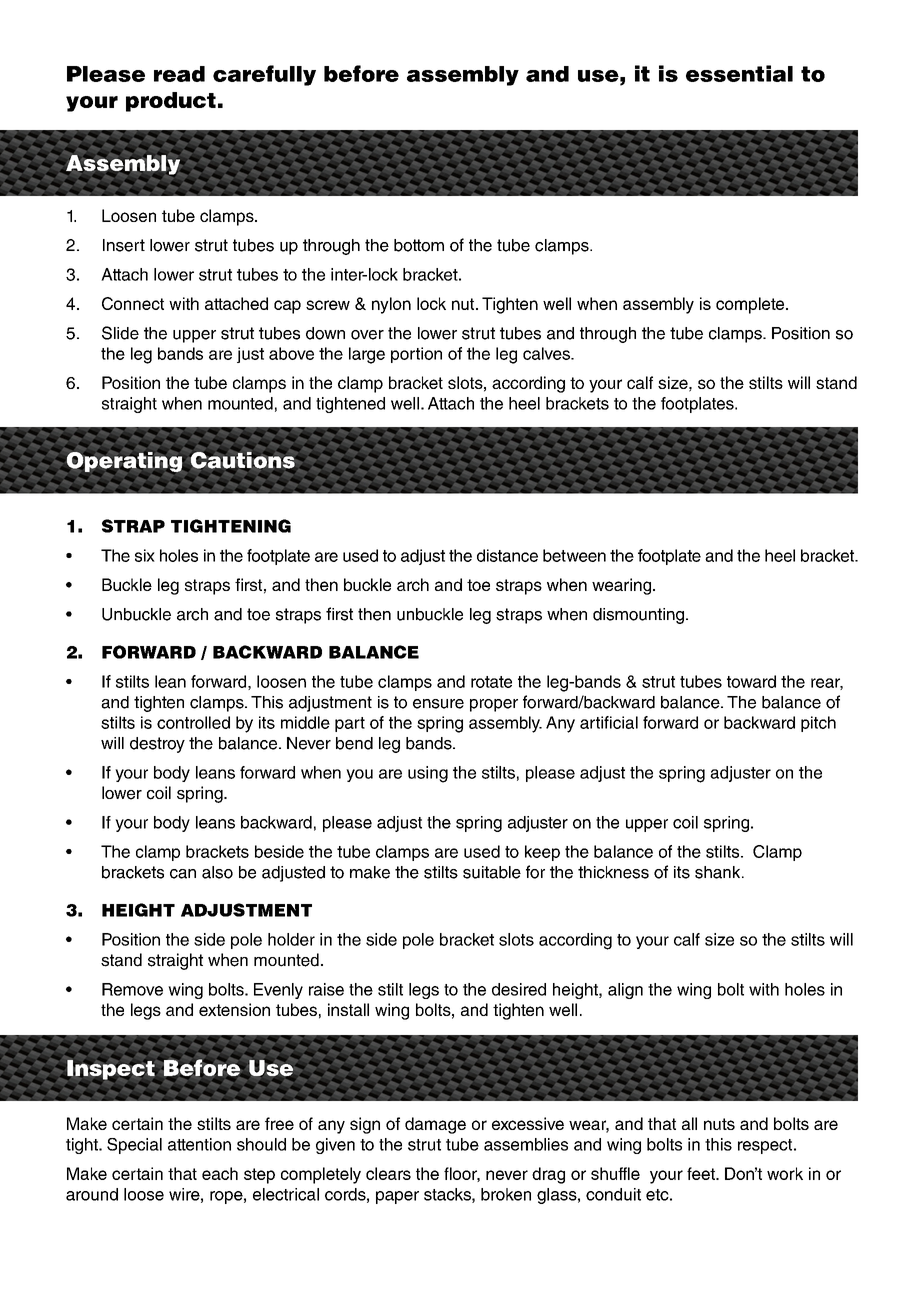 The height and width of the screenshot is (1308, 924). I want to click on shank, so click(719, 872).
